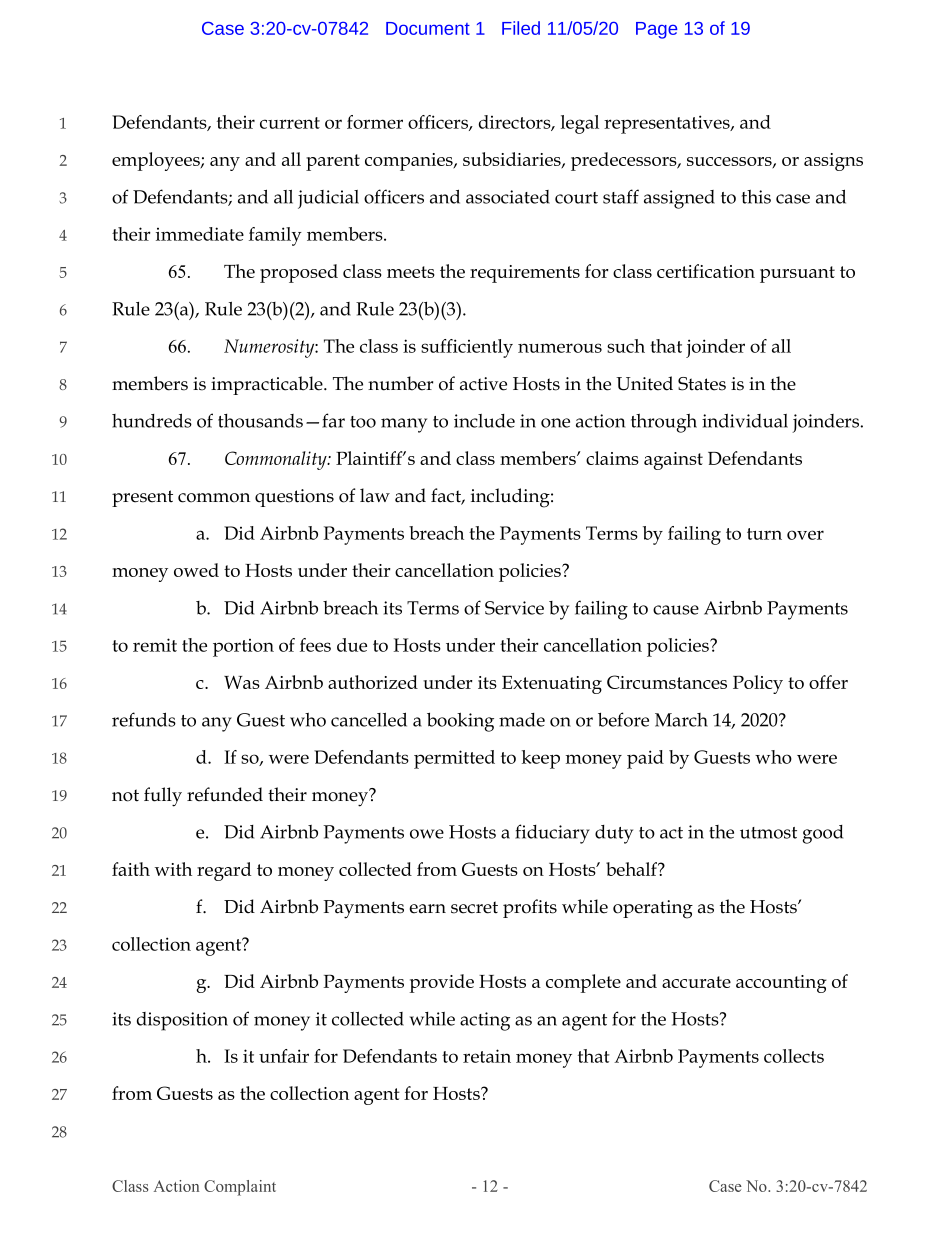  I want to click on States, so click(702, 384).
